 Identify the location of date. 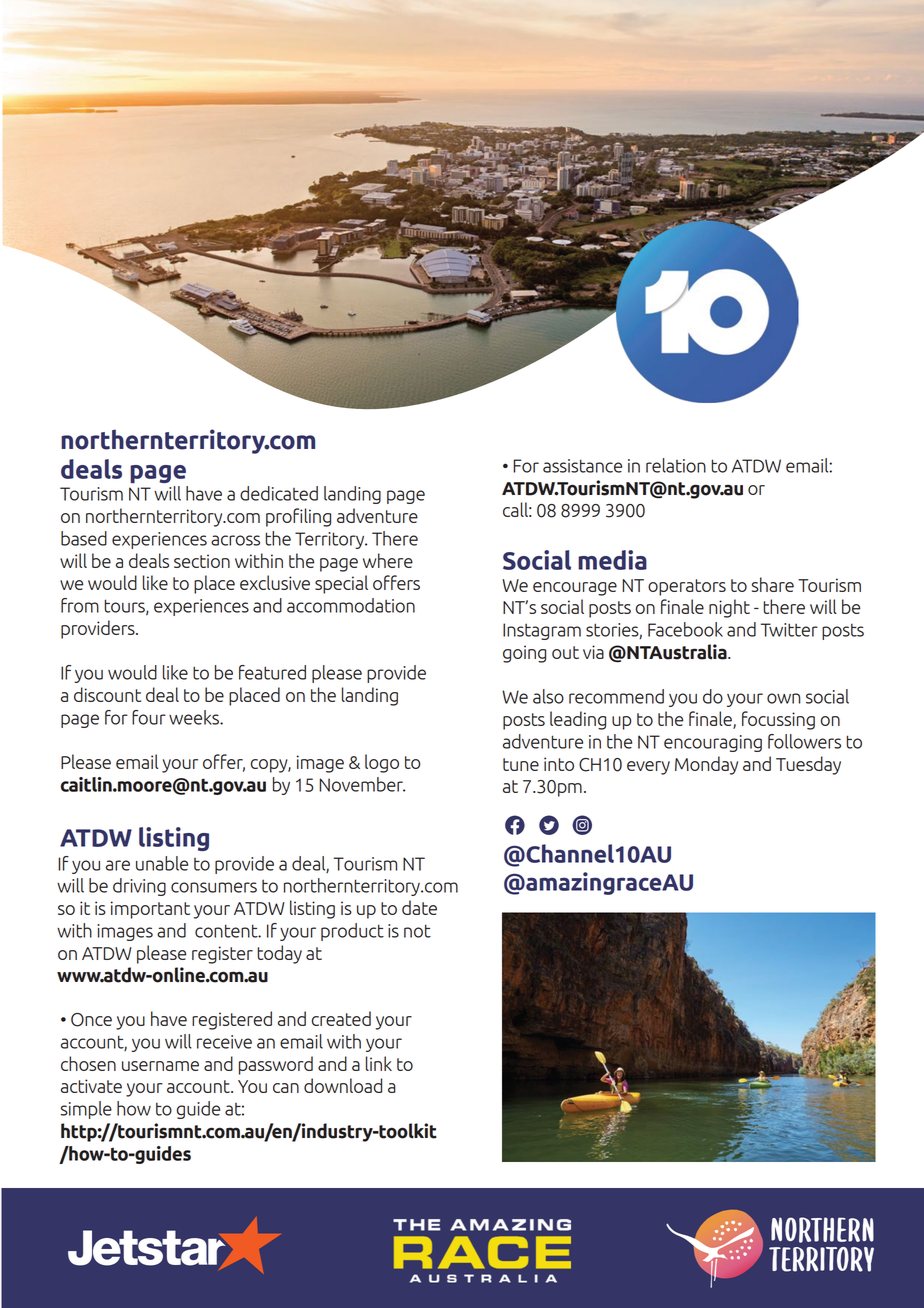
(419, 907).
